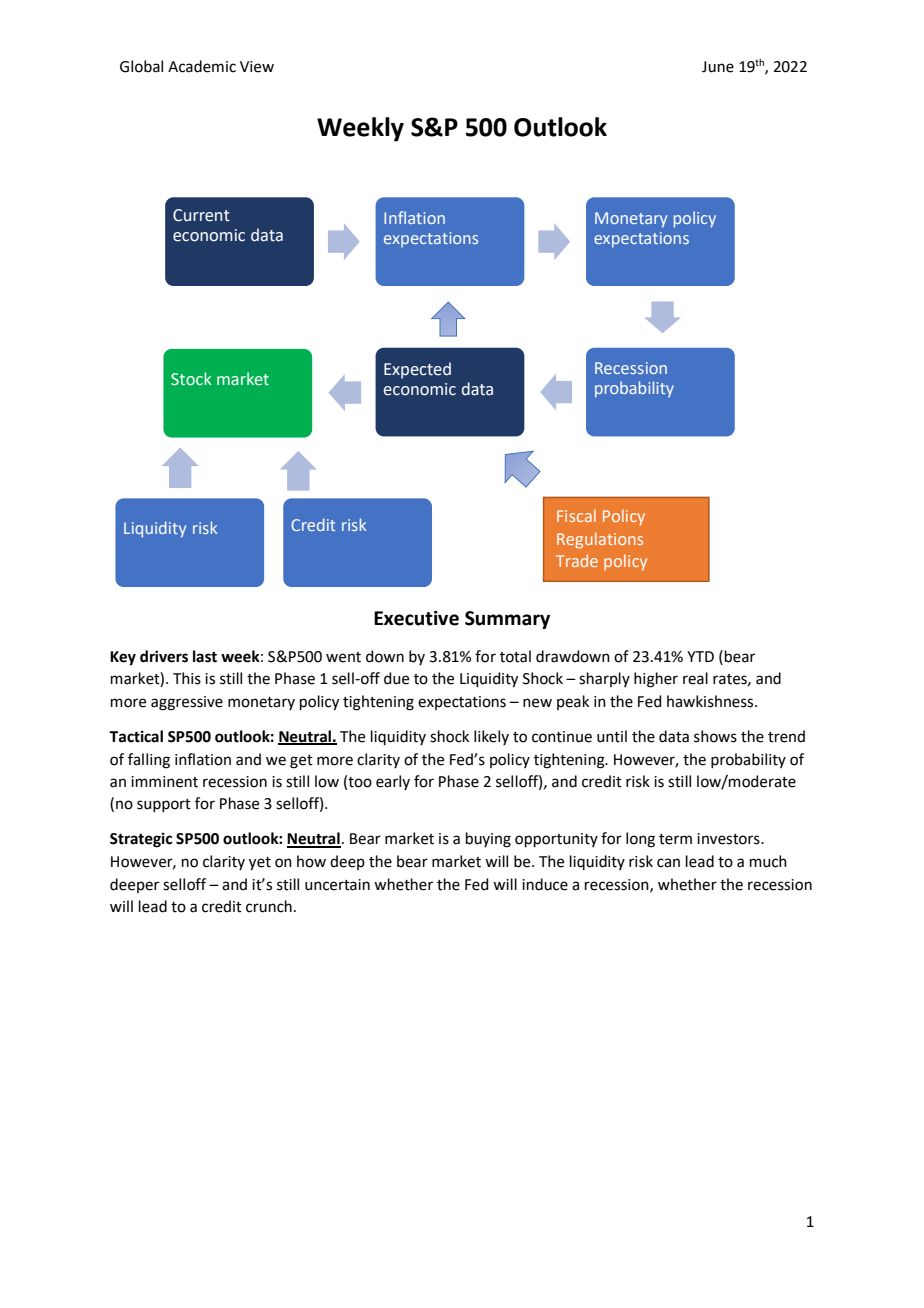 This document has width=924, height=1308. Describe the element at coordinates (576, 515) in the document. I see `Fiscal` at that location.
